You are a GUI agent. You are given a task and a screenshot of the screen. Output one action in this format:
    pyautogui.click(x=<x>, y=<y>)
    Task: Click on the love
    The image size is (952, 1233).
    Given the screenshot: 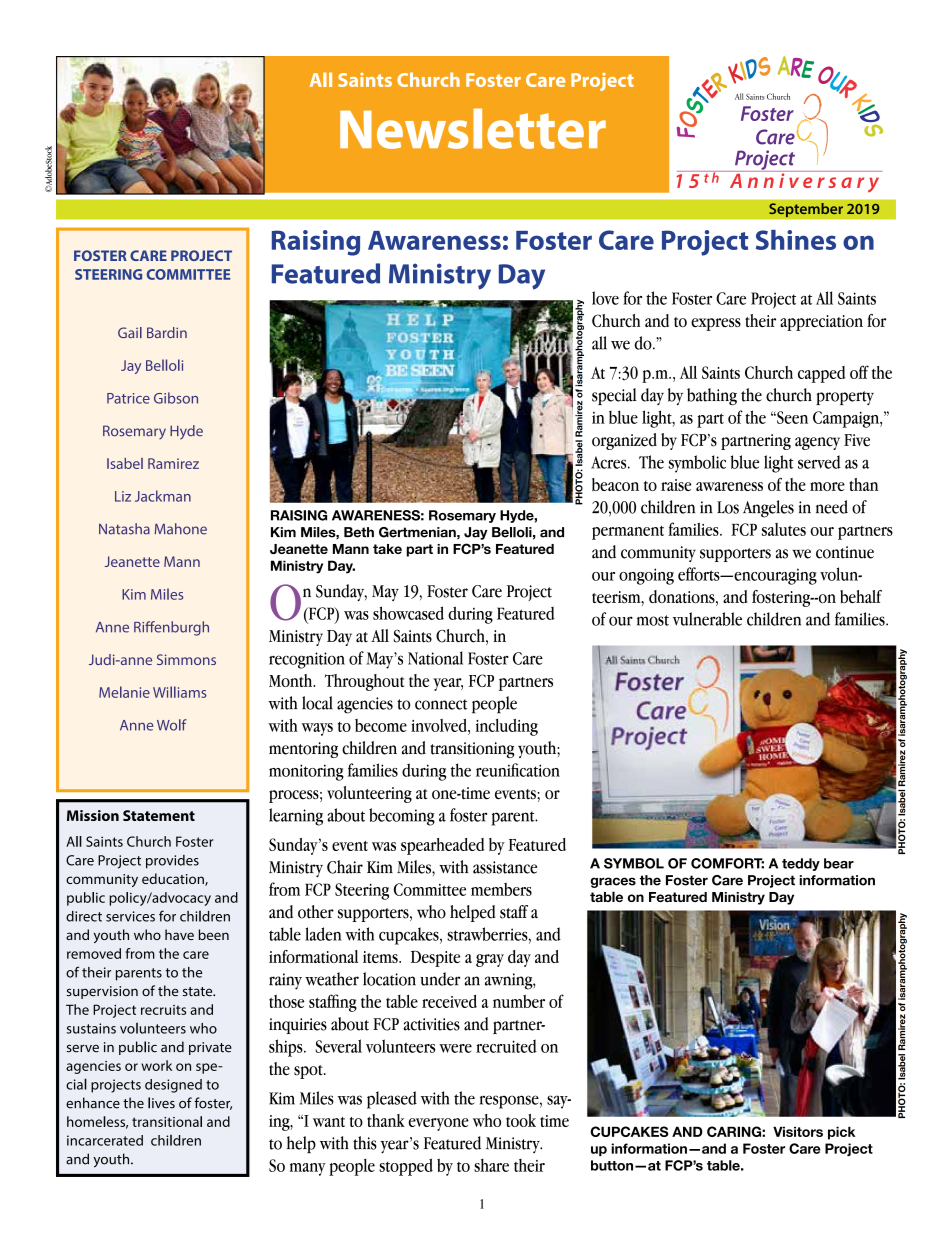 What is the action you would take?
    pyautogui.click(x=605, y=298)
